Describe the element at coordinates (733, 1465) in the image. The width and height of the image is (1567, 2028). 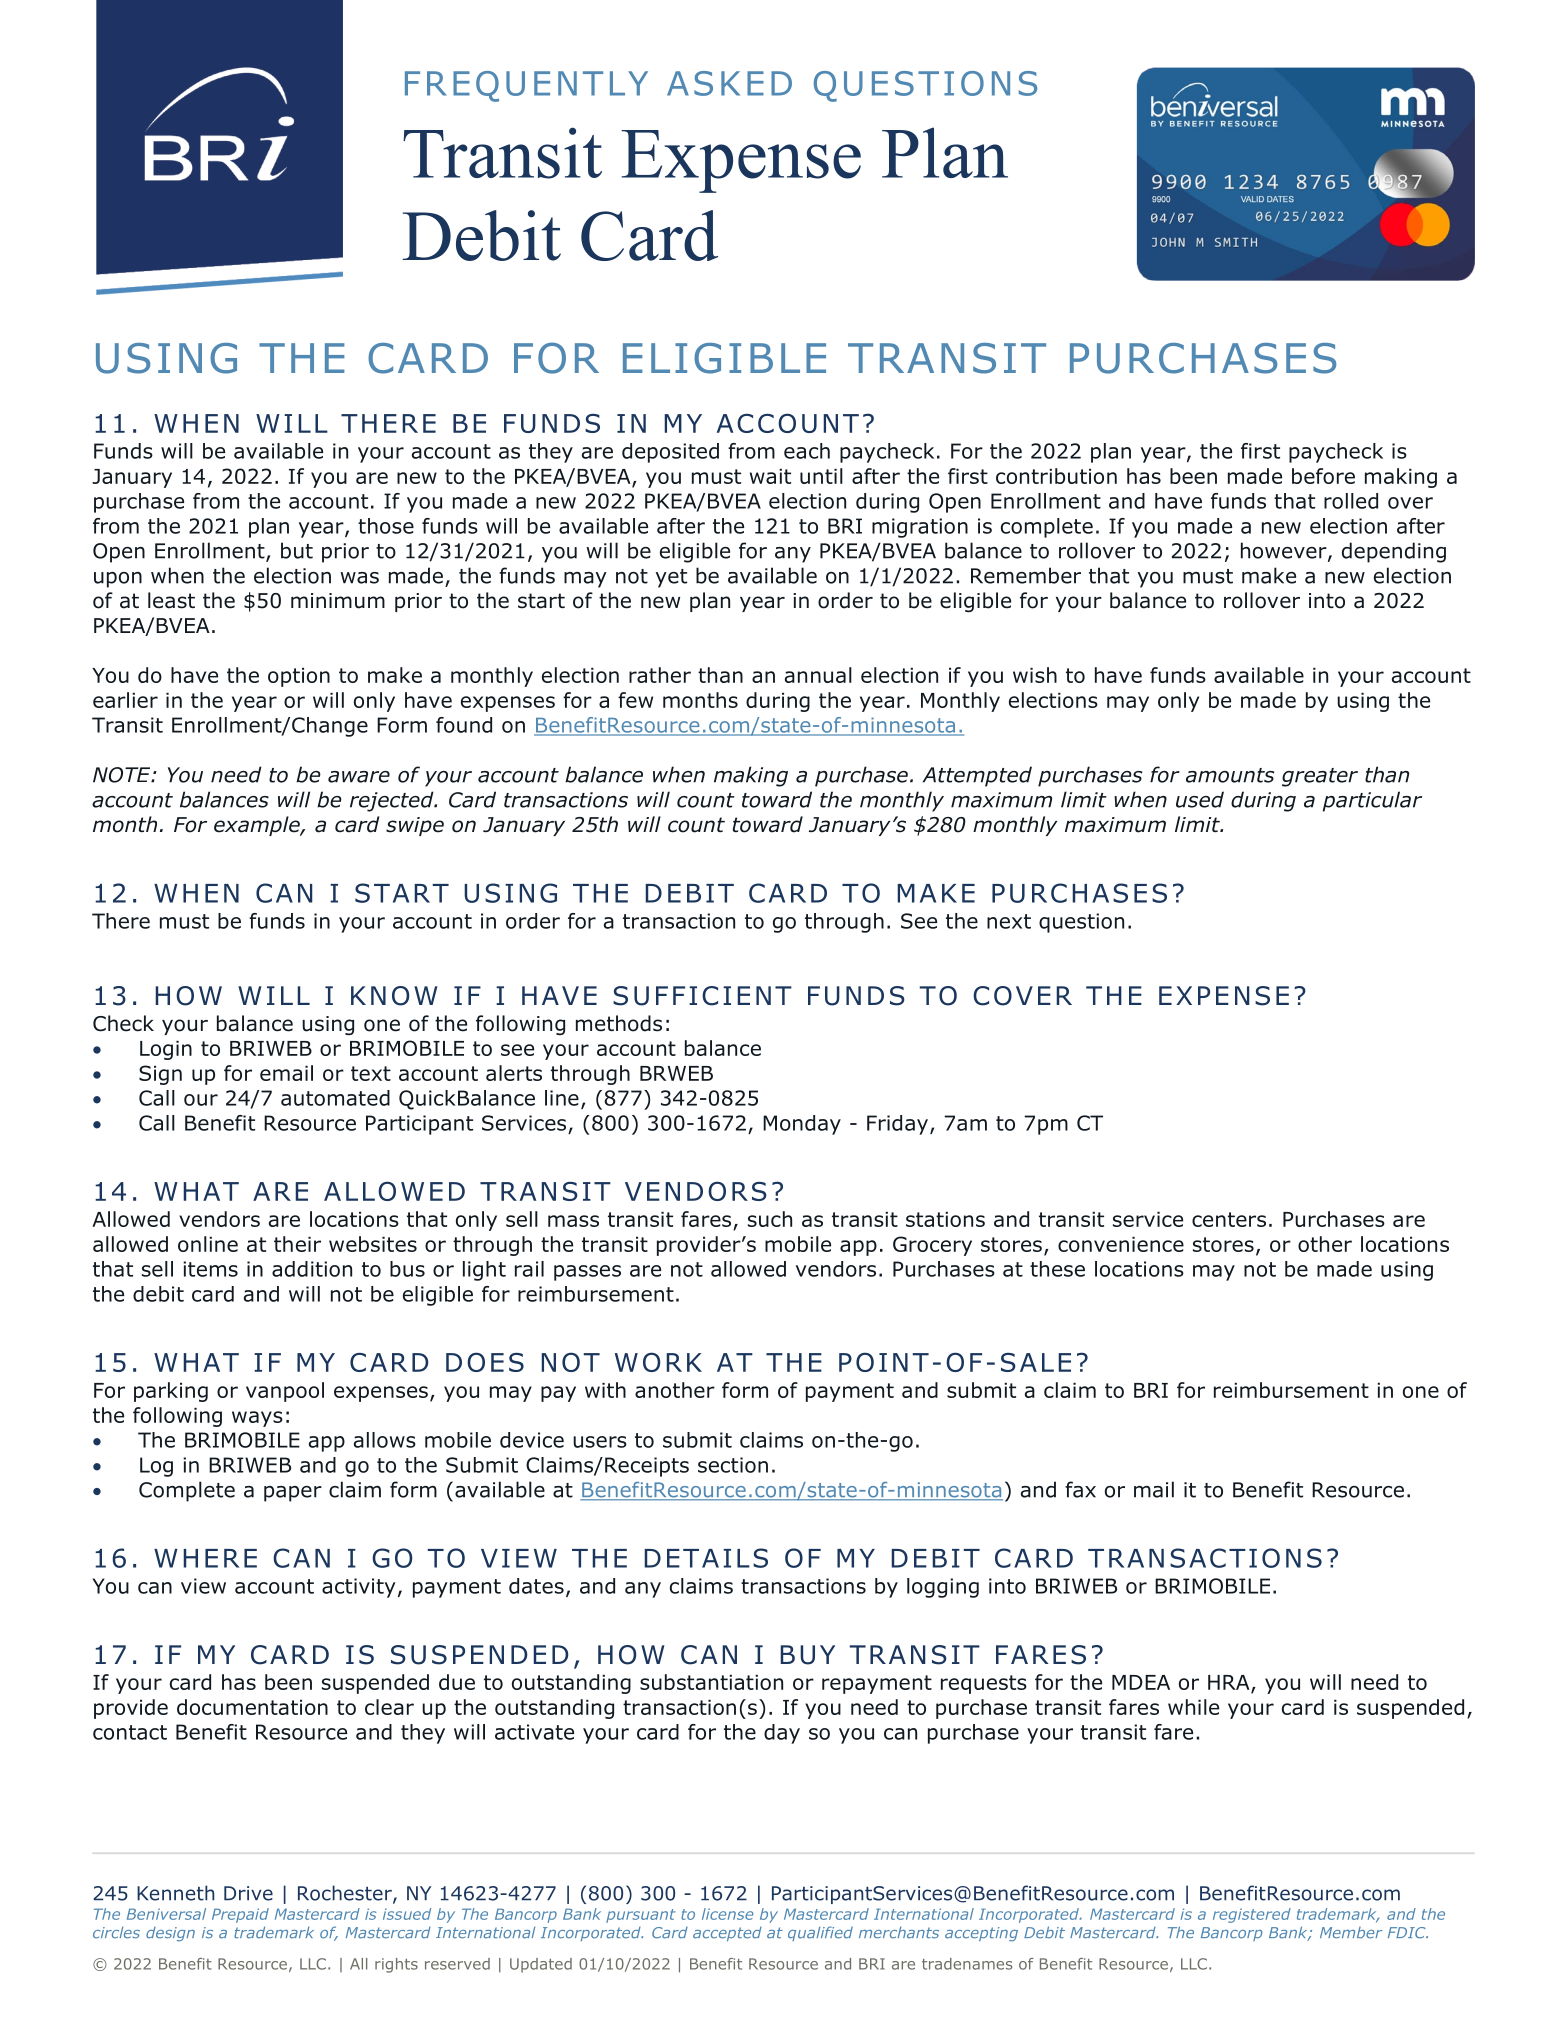
I see `section` at that location.
